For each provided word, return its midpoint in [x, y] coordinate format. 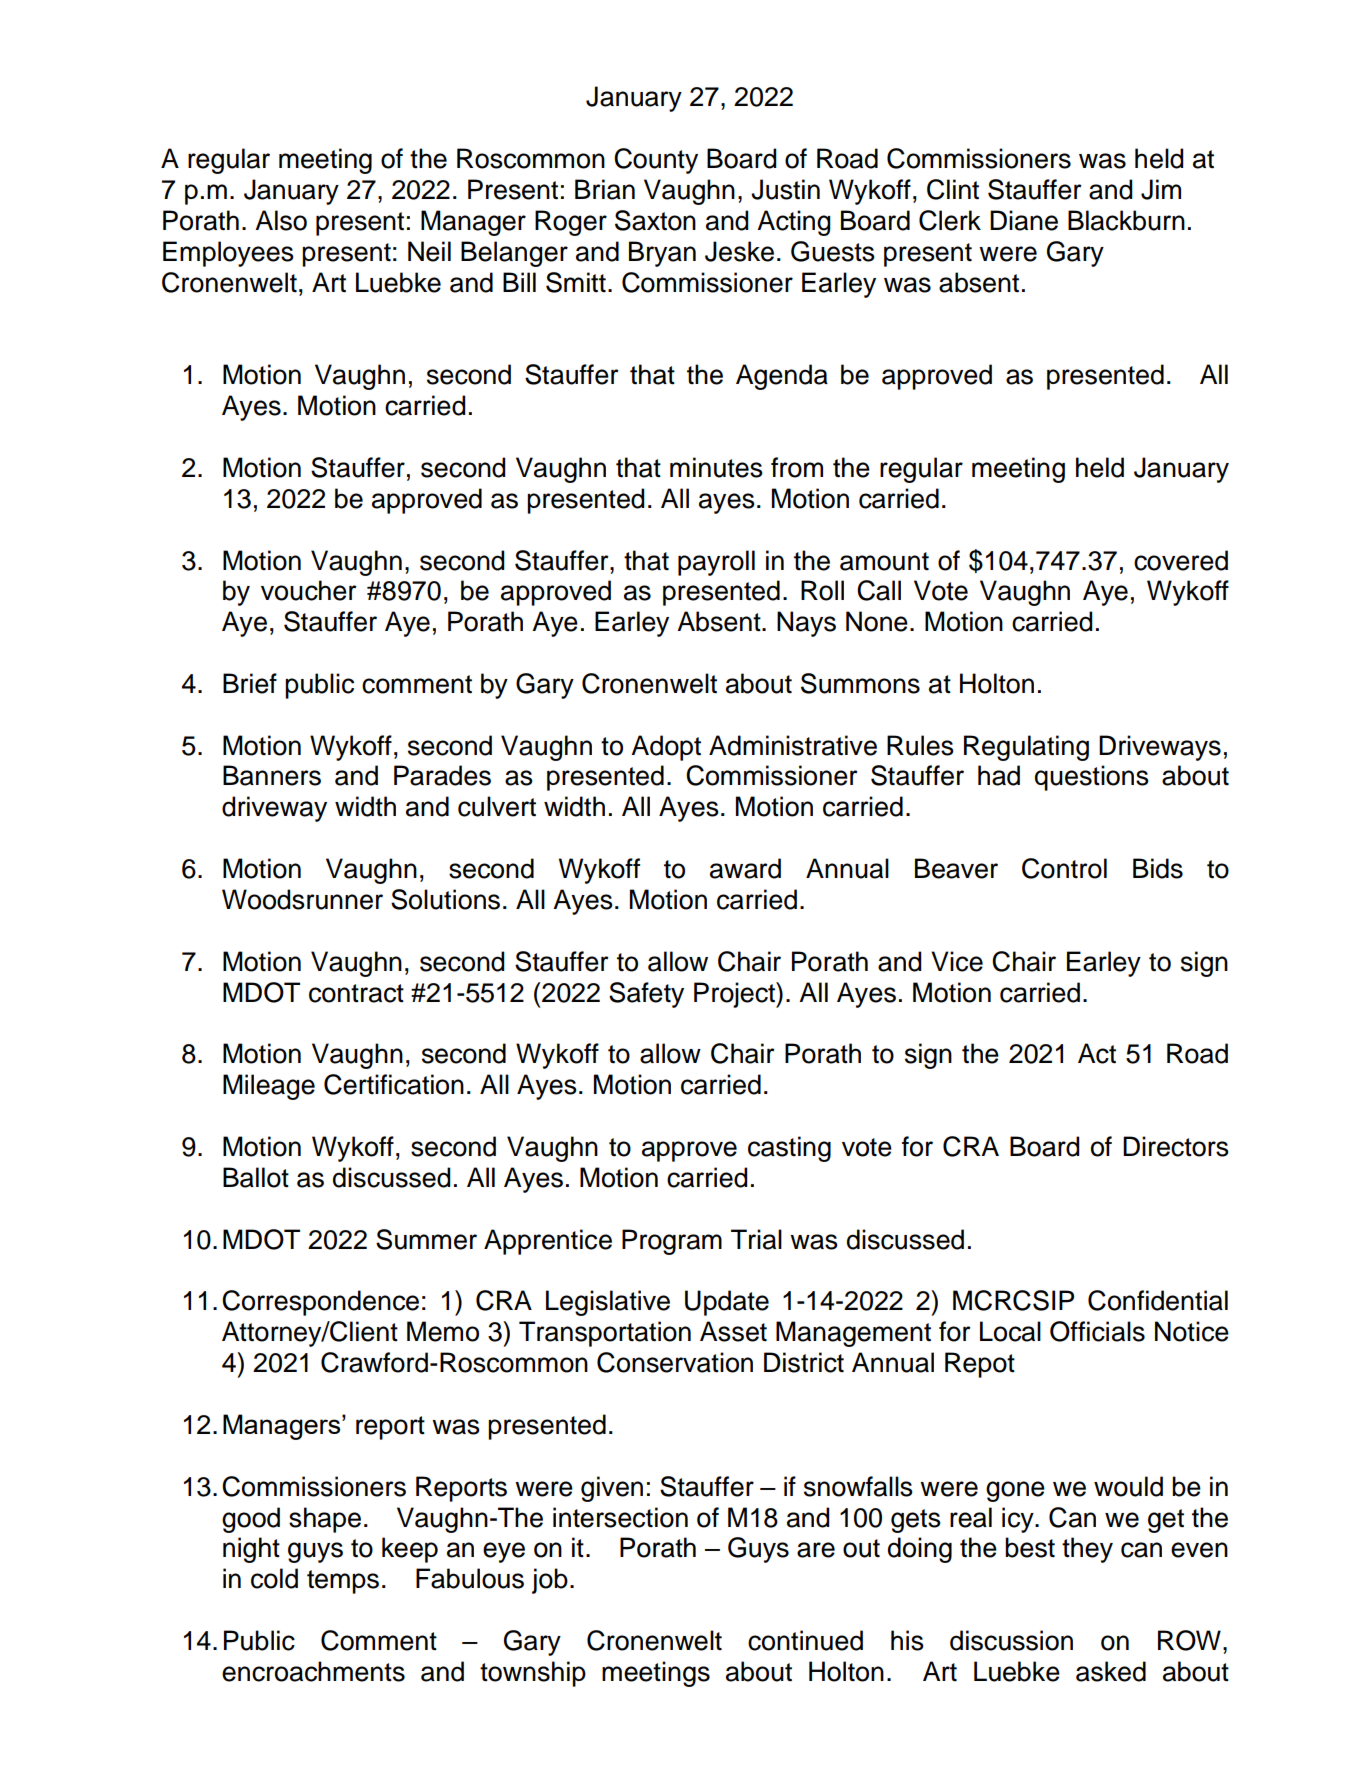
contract [356, 993]
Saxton [655, 220]
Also [281, 220]
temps [343, 1582]
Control [1064, 868]
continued [805, 1640]
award [745, 868]
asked [1111, 1671]
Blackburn [1126, 220]
